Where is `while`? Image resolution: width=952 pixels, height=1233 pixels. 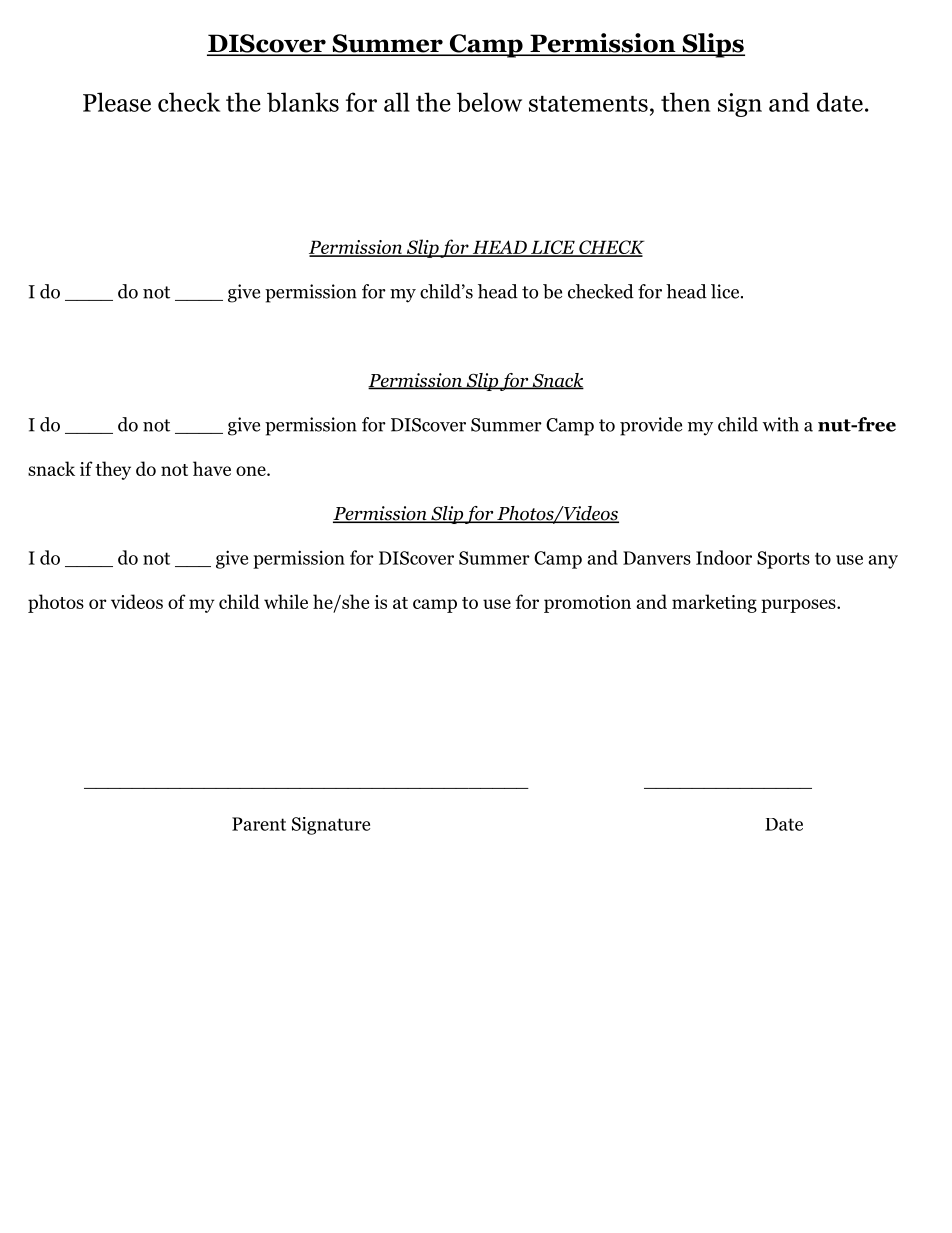 while is located at coordinates (286, 601).
